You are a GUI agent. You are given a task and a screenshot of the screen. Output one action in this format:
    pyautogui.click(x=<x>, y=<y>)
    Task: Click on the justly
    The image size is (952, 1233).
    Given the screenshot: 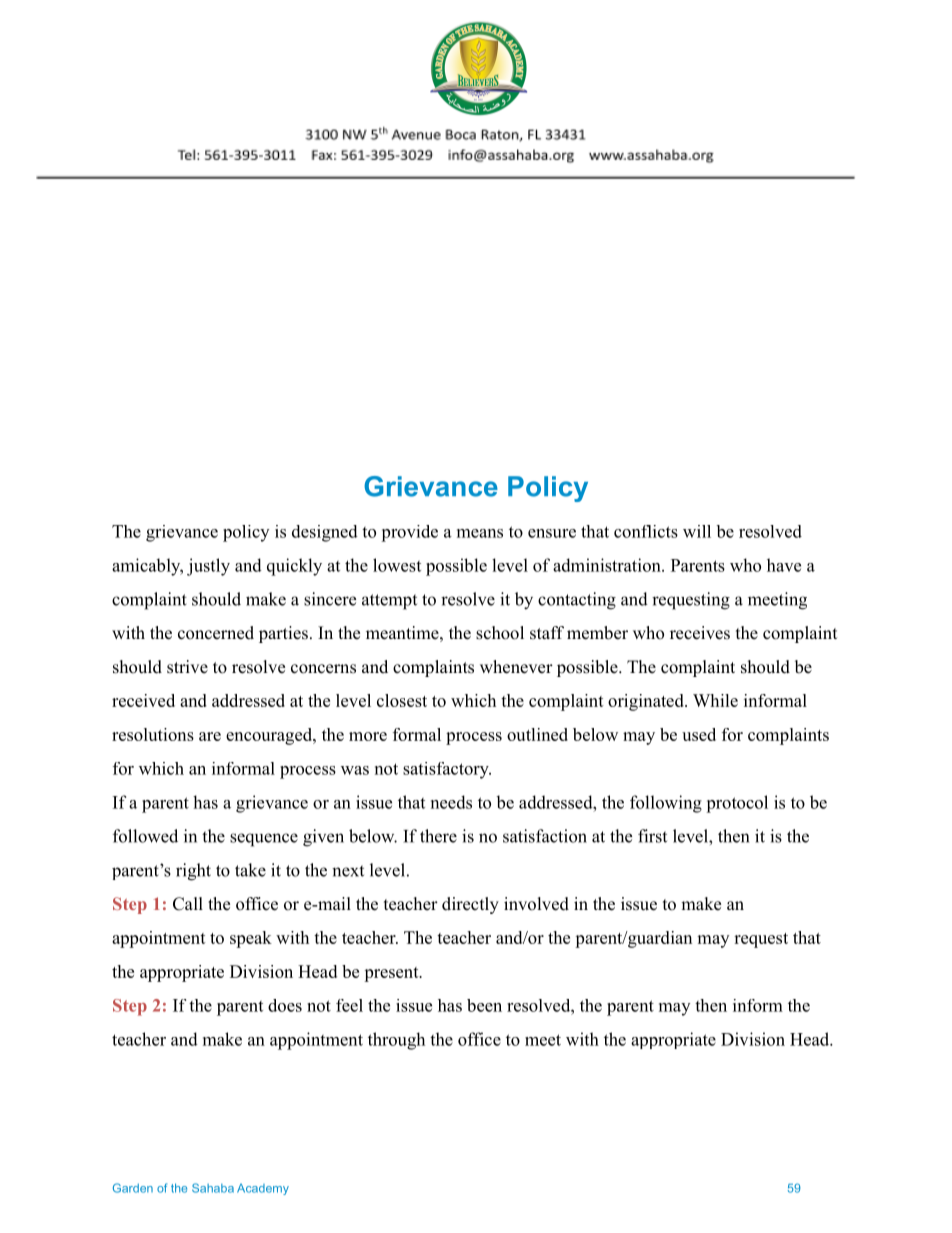 What is the action you would take?
    pyautogui.click(x=208, y=567)
